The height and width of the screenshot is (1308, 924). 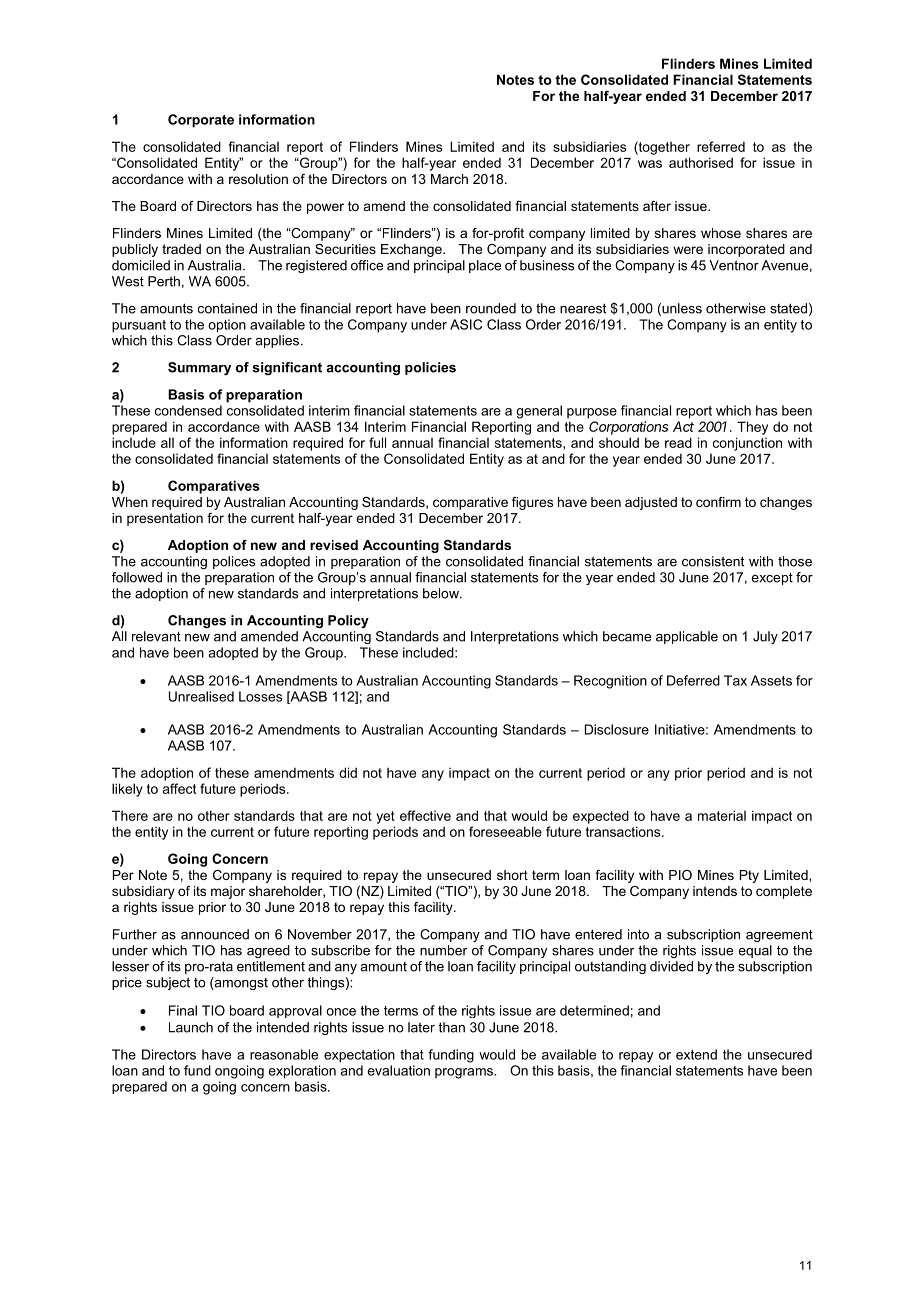 I want to click on March, so click(x=449, y=179).
